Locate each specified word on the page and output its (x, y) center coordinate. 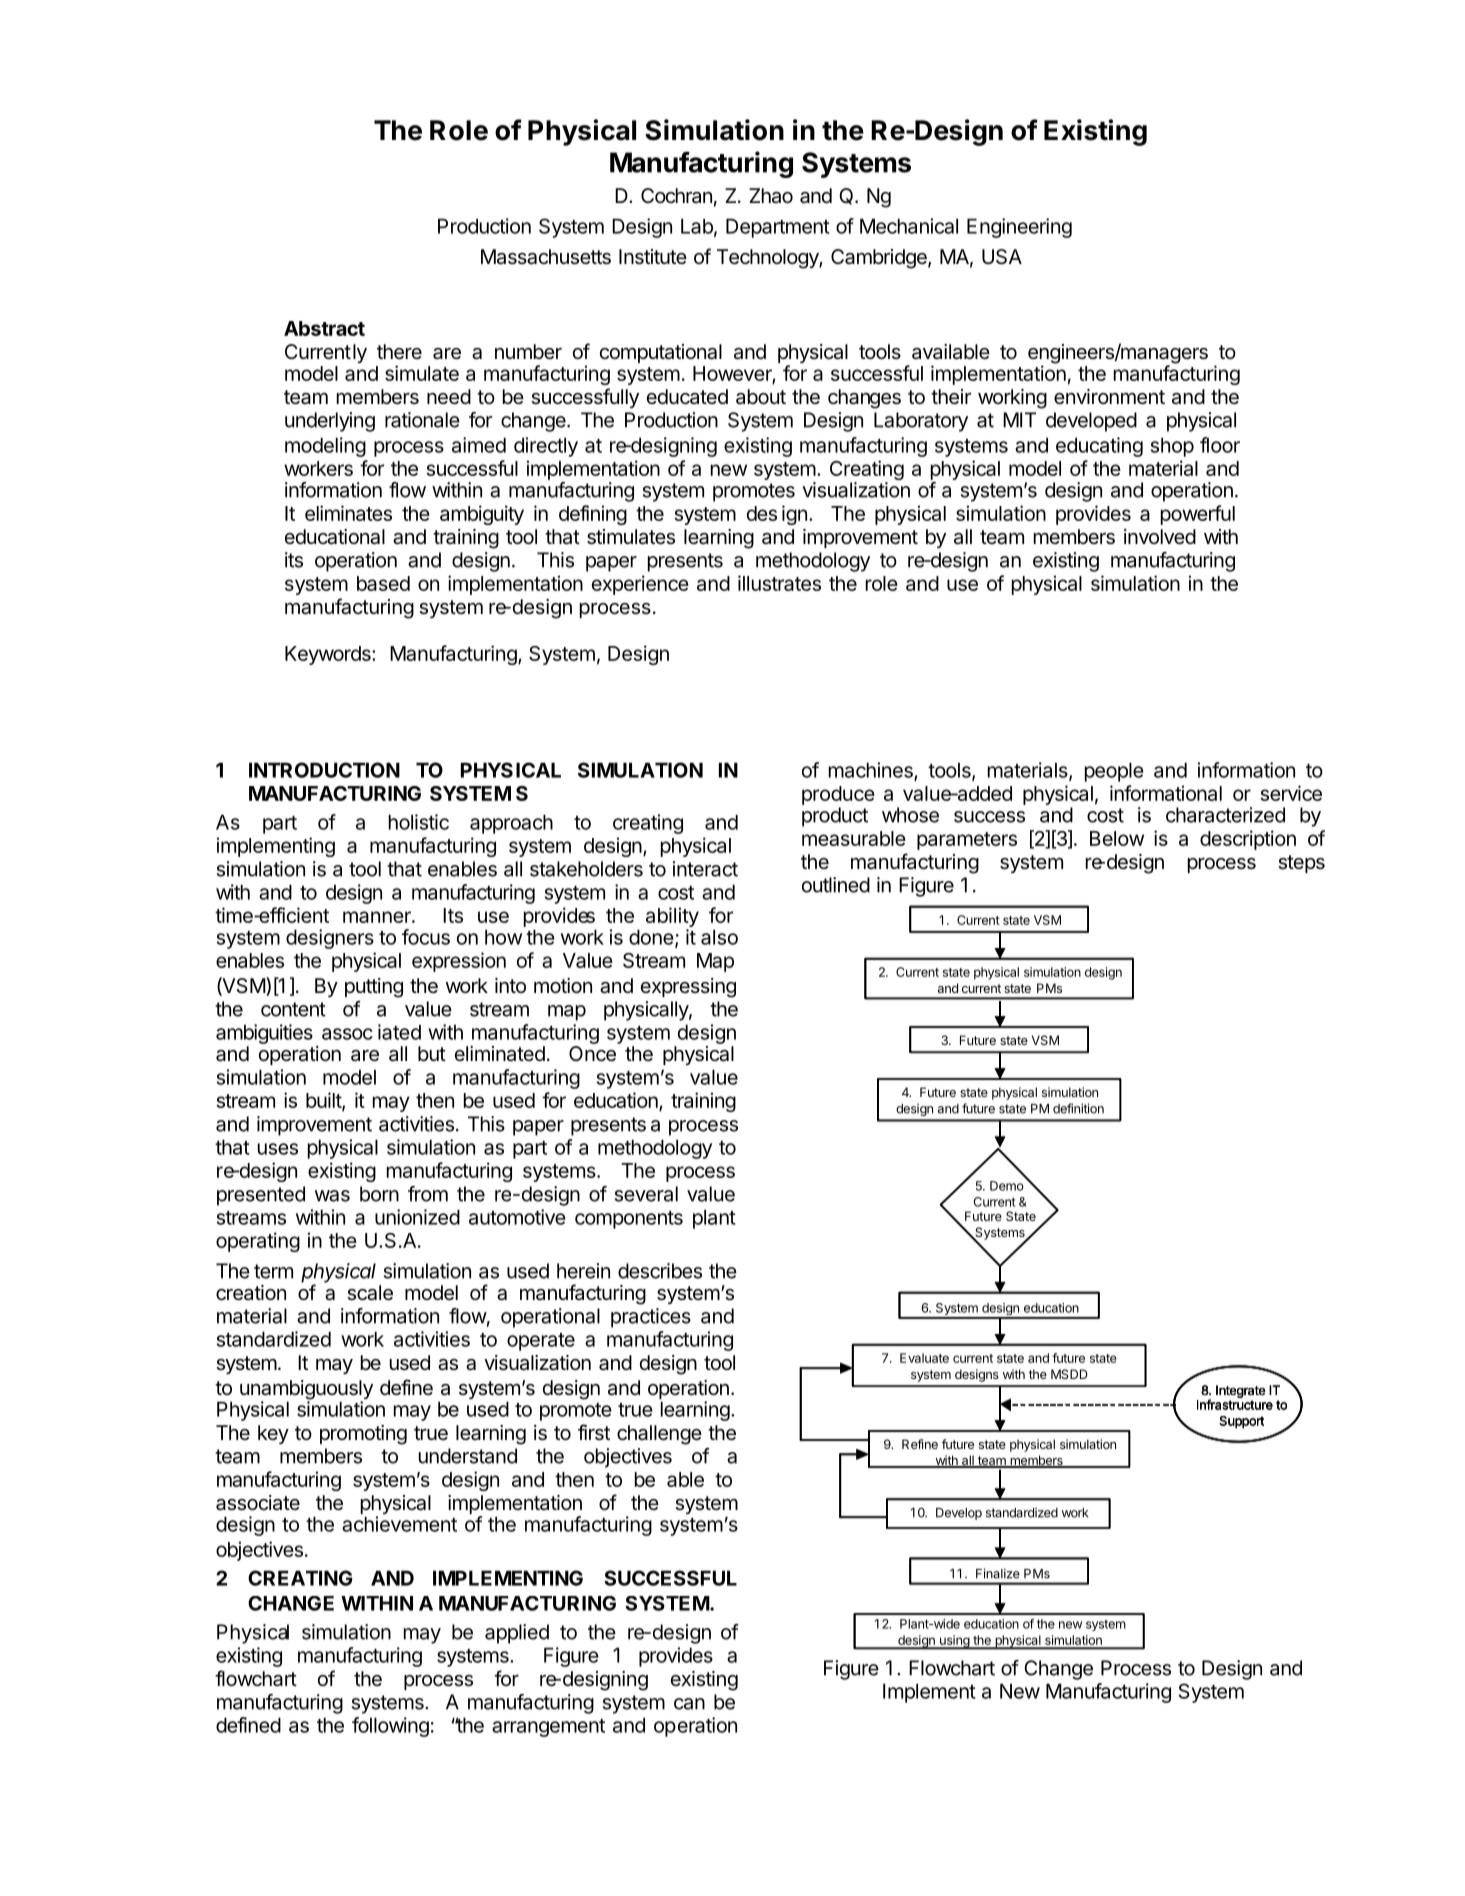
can (689, 1704)
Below (1117, 838)
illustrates (779, 583)
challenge (659, 1435)
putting (374, 988)
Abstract (324, 328)
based (383, 583)
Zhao (771, 196)
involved (1160, 536)
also (719, 937)
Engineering (1019, 228)
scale (370, 1293)
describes (660, 1271)
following (390, 1727)
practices (651, 1318)
